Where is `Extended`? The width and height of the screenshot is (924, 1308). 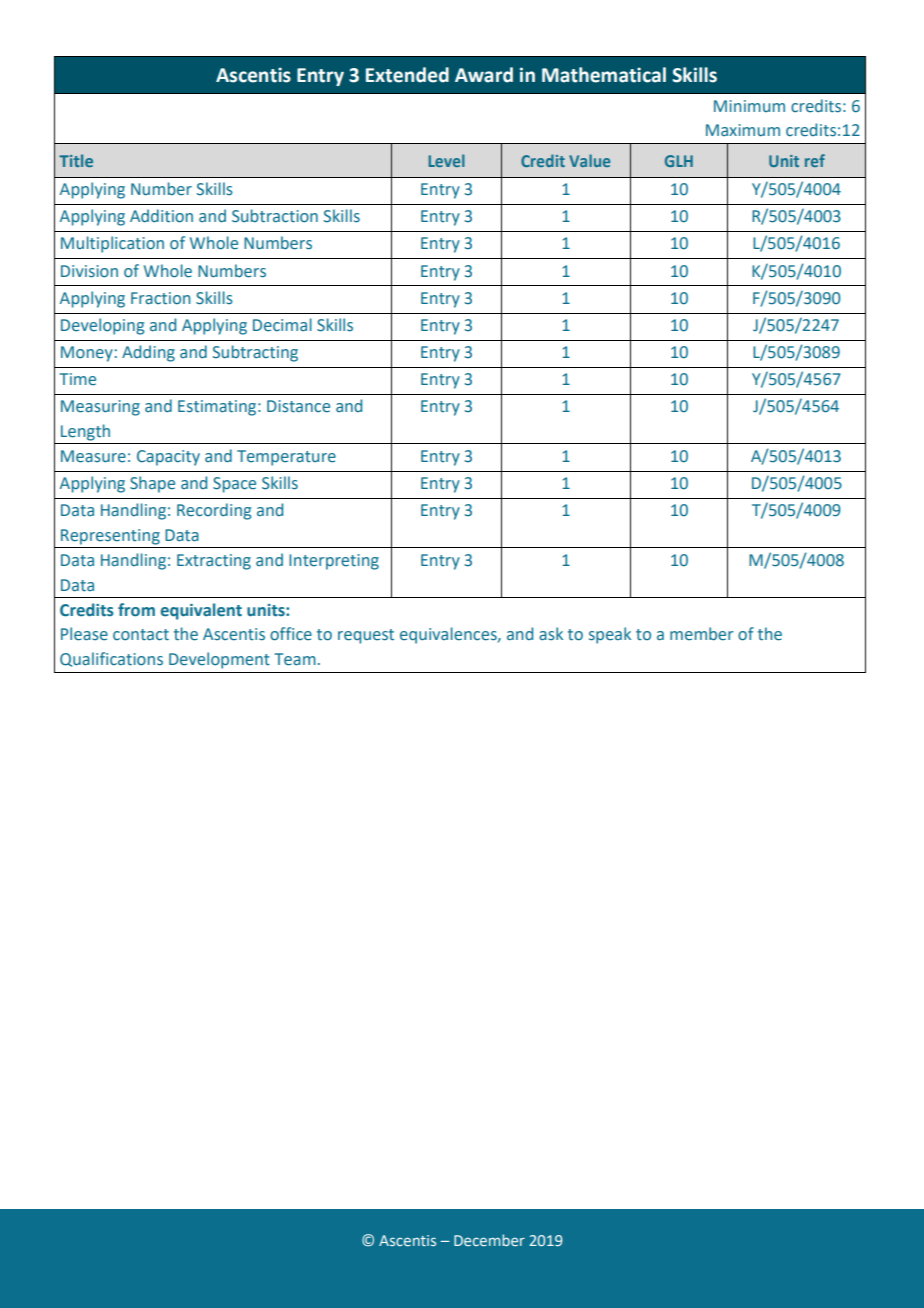 Extended is located at coordinates (407, 75).
